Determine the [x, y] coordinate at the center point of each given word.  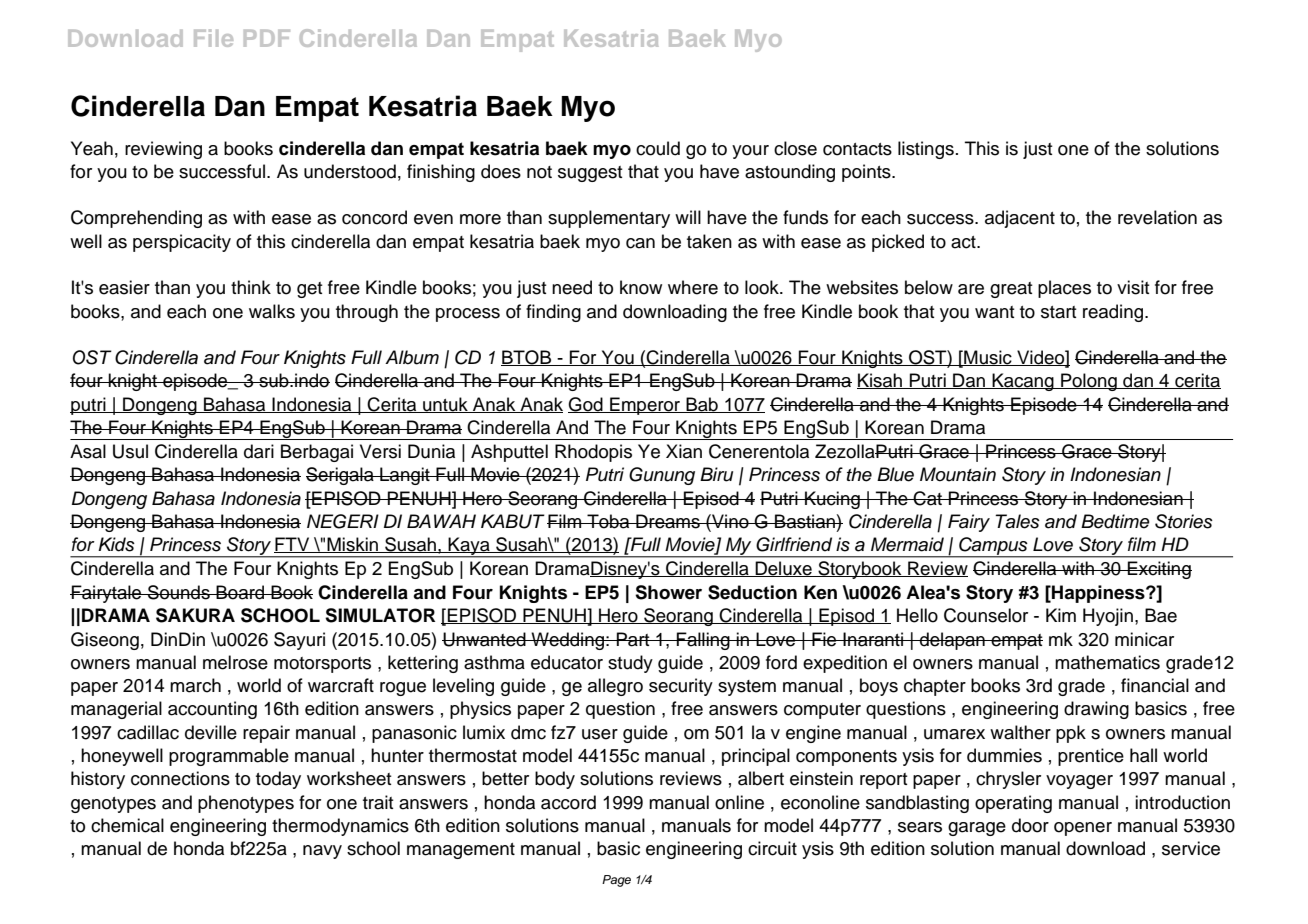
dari [259, 451]
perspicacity [182, 243]
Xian [684, 451]
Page [616, 881]
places [1064, 289]
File [213, 38]
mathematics [1107, 662]
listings [926, 150]
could [658, 148]
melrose [235, 662]
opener [1083, 829]
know [641, 287]
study [630, 664]
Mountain [958, 474]
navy [322, 852]
